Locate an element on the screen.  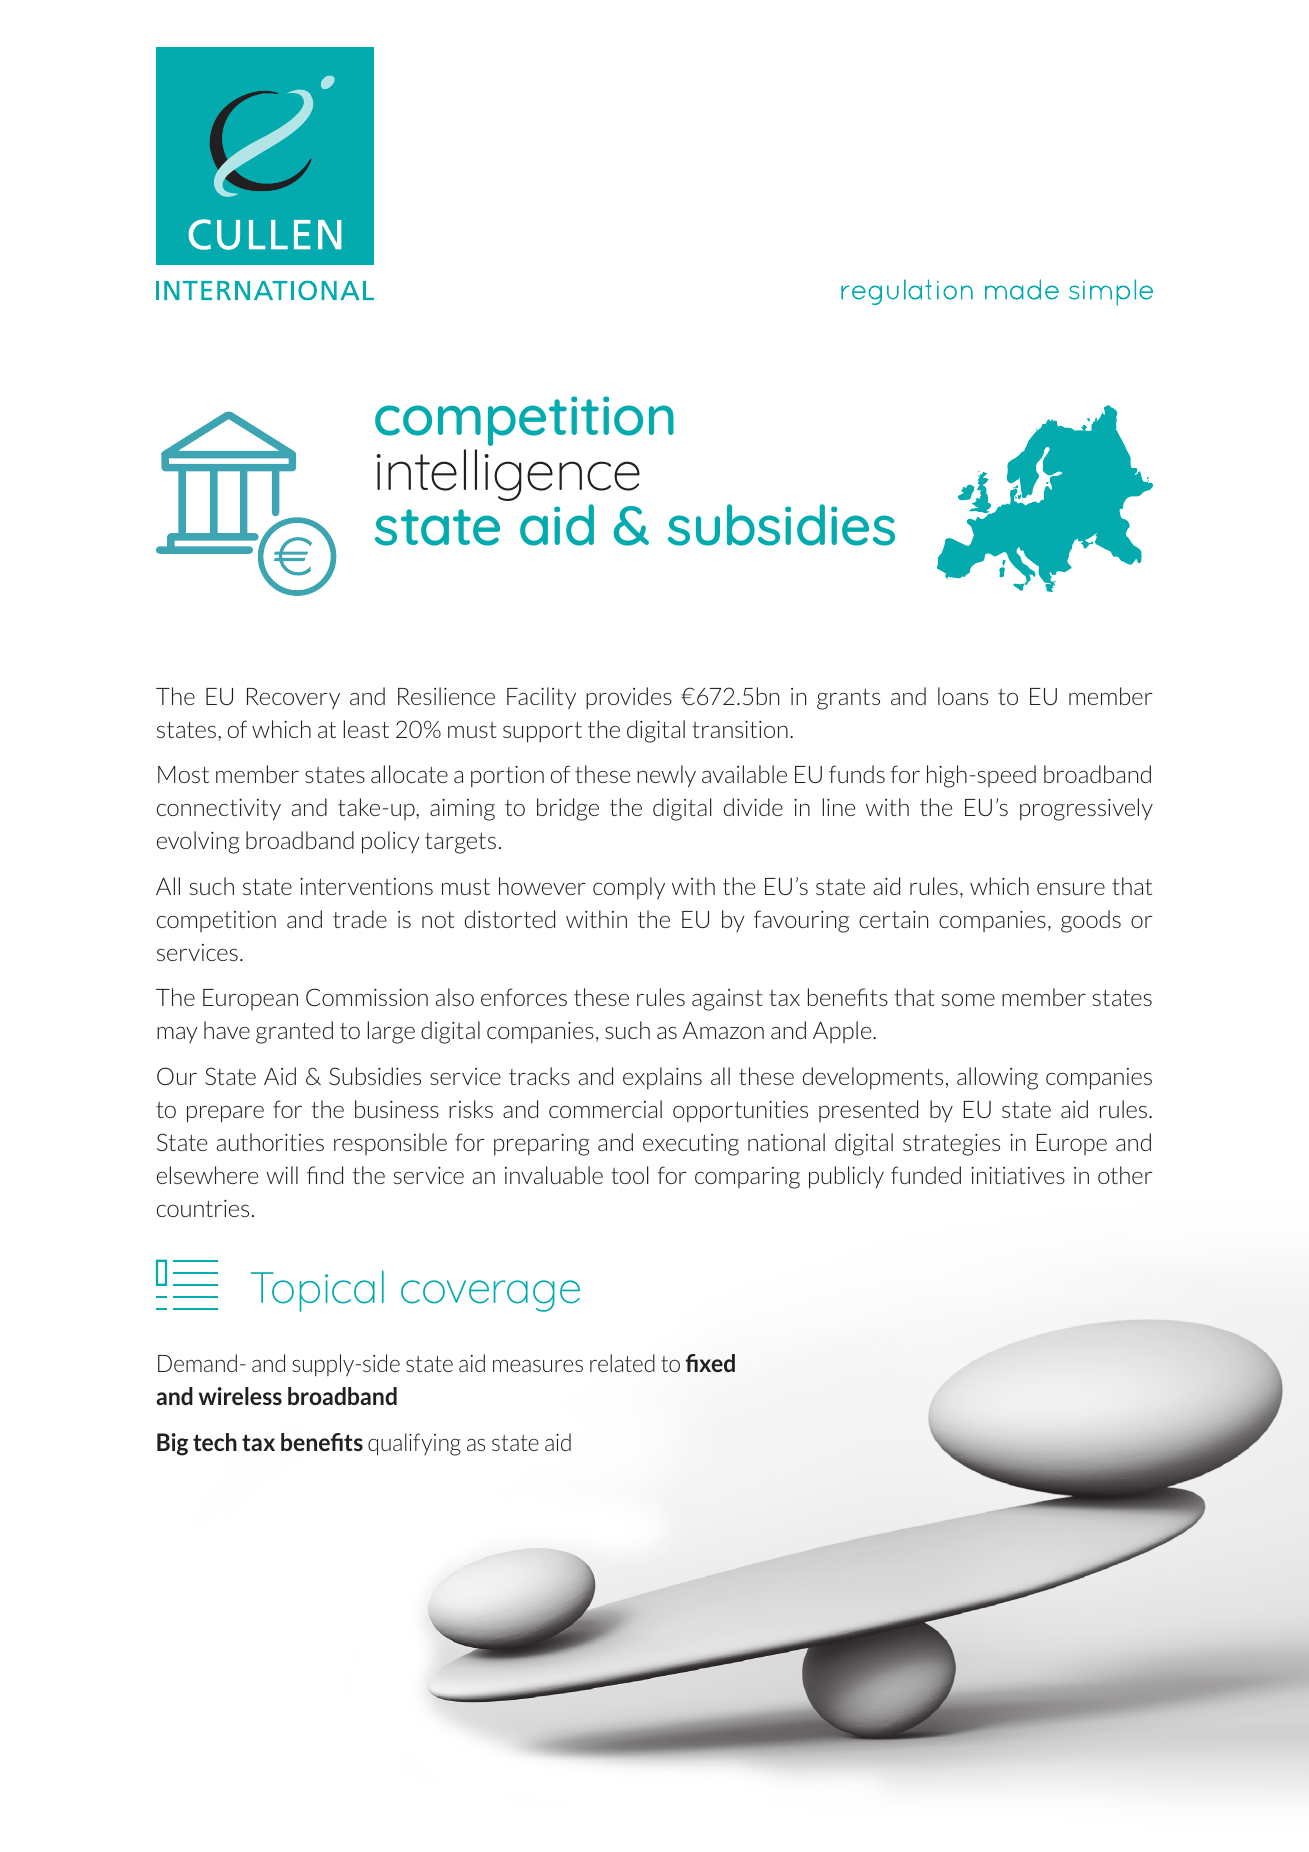
provides is located at coordinates (629, 698).
